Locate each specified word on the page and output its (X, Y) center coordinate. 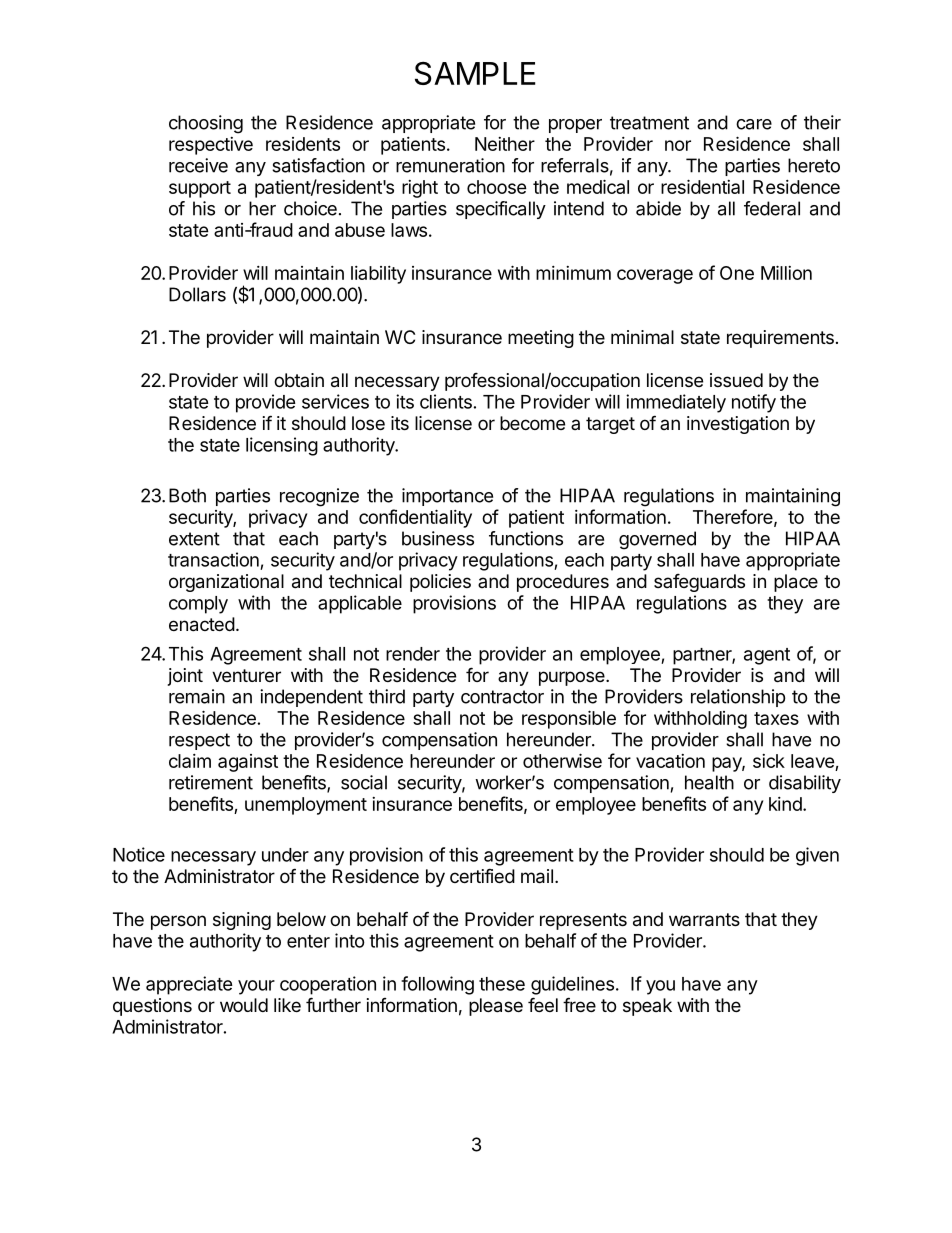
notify (754, 403)
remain (197, 696)
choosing (206, 124)
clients (446, 401)
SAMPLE (475, 73)
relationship (738, 698)
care (754, 124)
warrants (704, 920)
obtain (299, 380)
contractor (502, 697)
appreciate (189, 985)
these (502, 984)
